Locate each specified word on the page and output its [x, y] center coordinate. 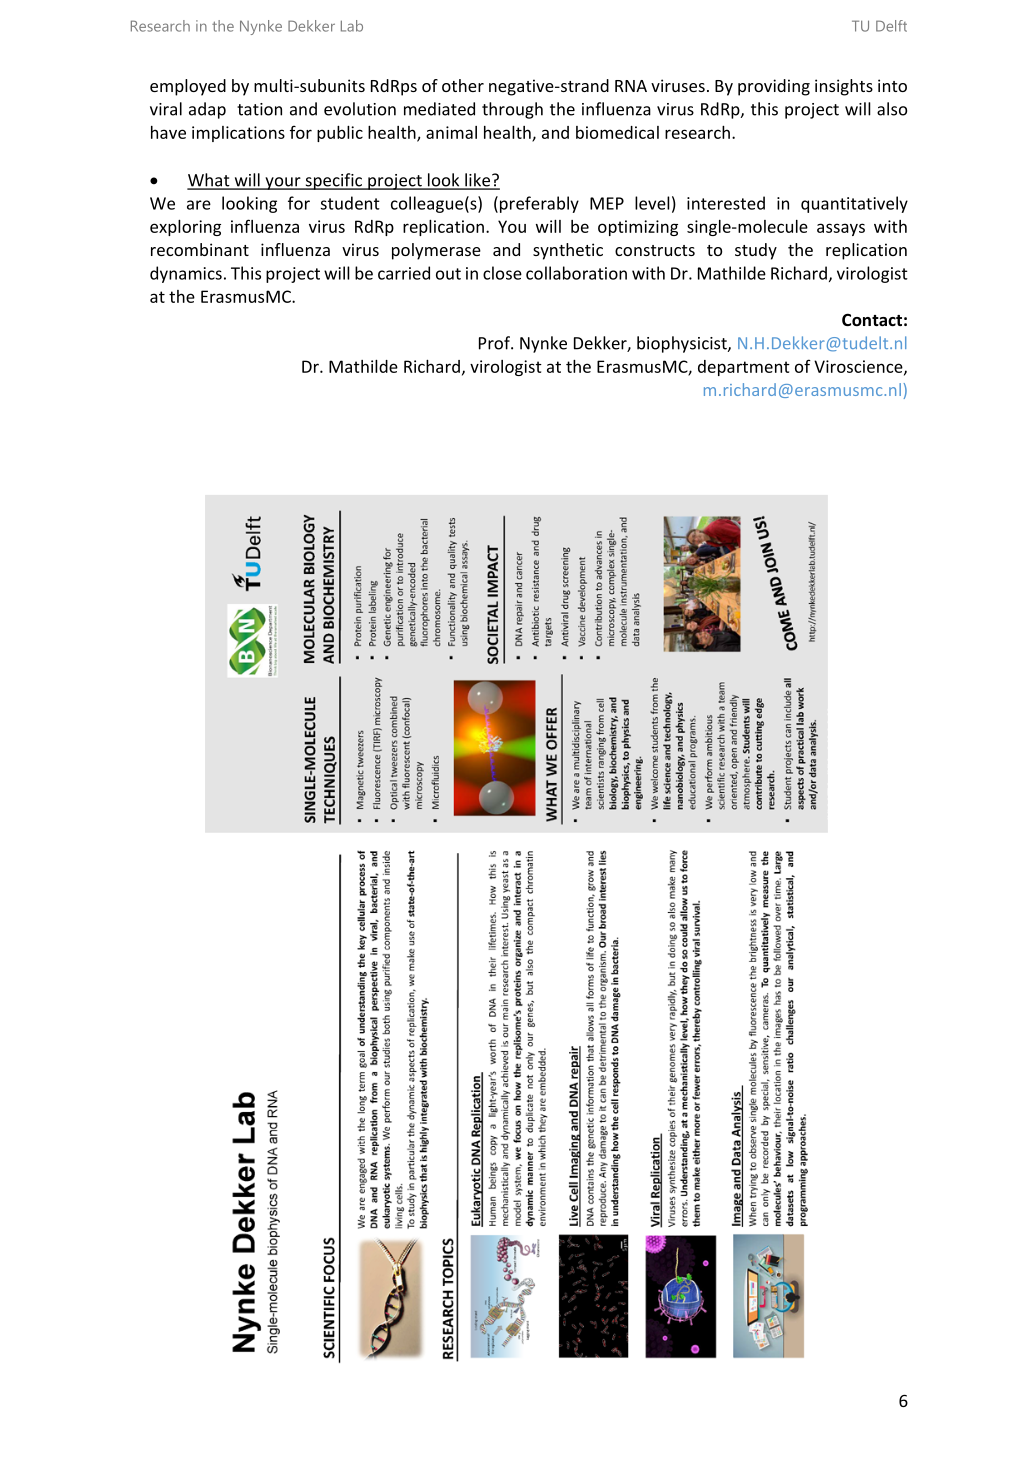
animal [451, 132]
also [892, 109]
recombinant [200, 249]
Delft [891, 26]
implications [238, 134]
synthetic [568, 251]
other [463, 85]
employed [188, 87]
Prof [495, 343]
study [756, 251]
